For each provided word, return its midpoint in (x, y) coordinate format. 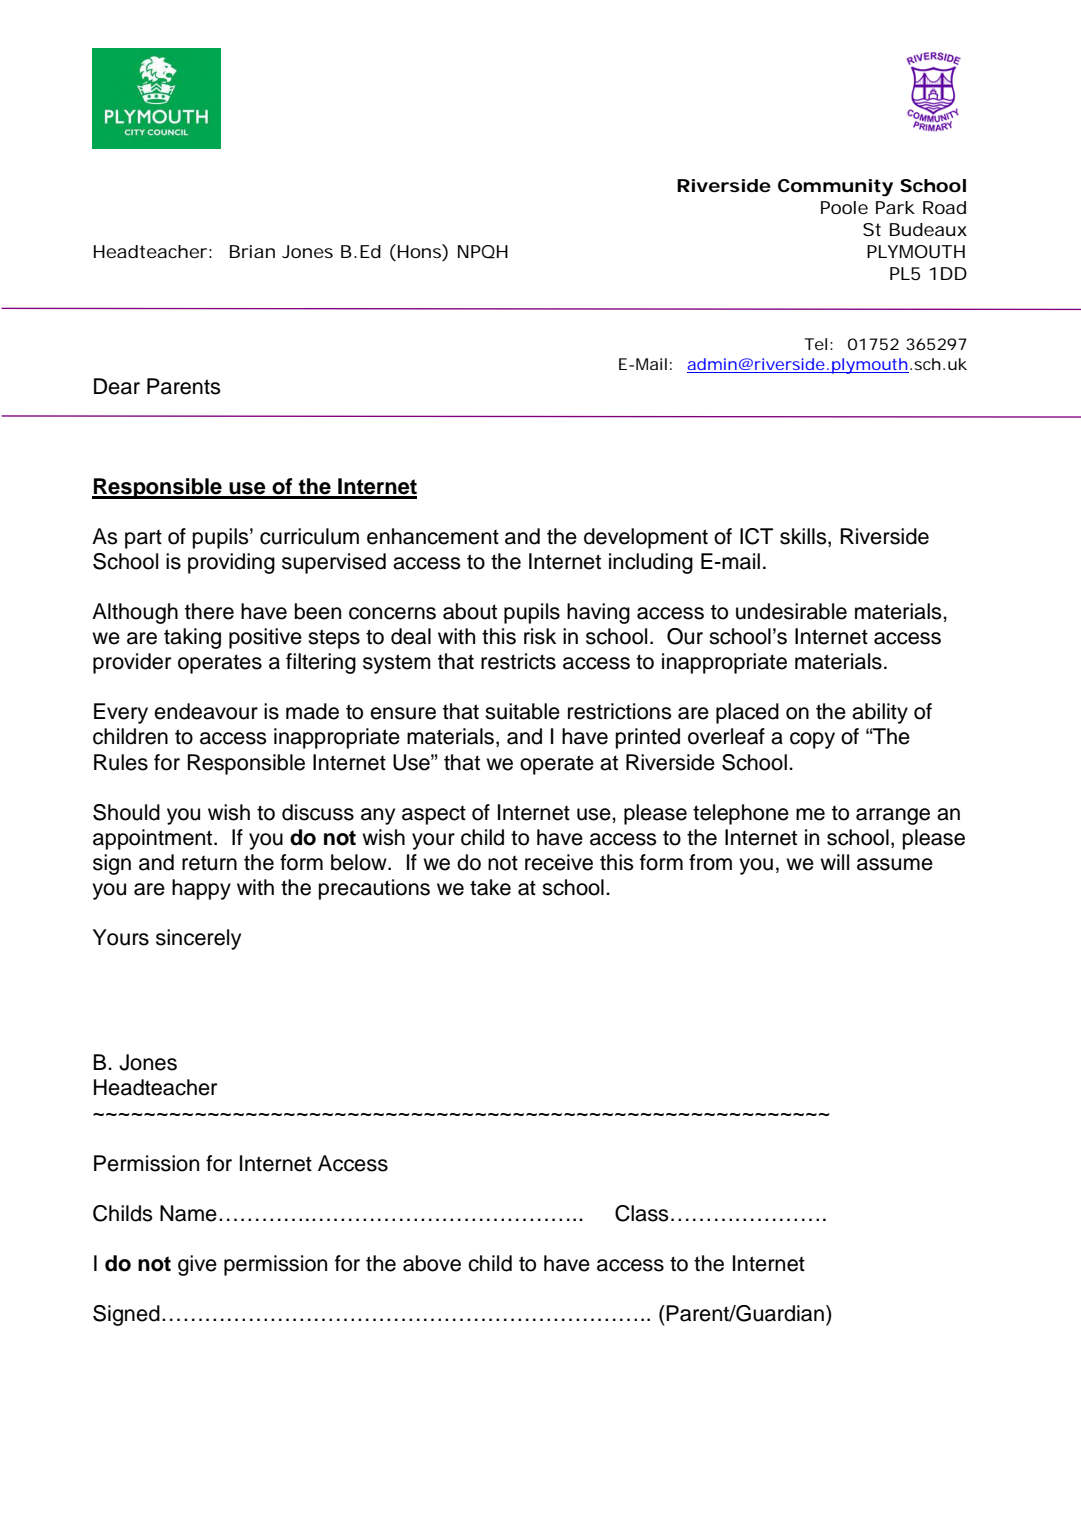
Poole (844, 207)
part (143, 539)
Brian (252, 251)
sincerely (198, 939)
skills (804, 537)
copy (812, 740)
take (490, 887)
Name (188, 1213)
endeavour (206, 711)
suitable (522, 711)
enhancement (433, 536)
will (834, 862)
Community (835, 188)
